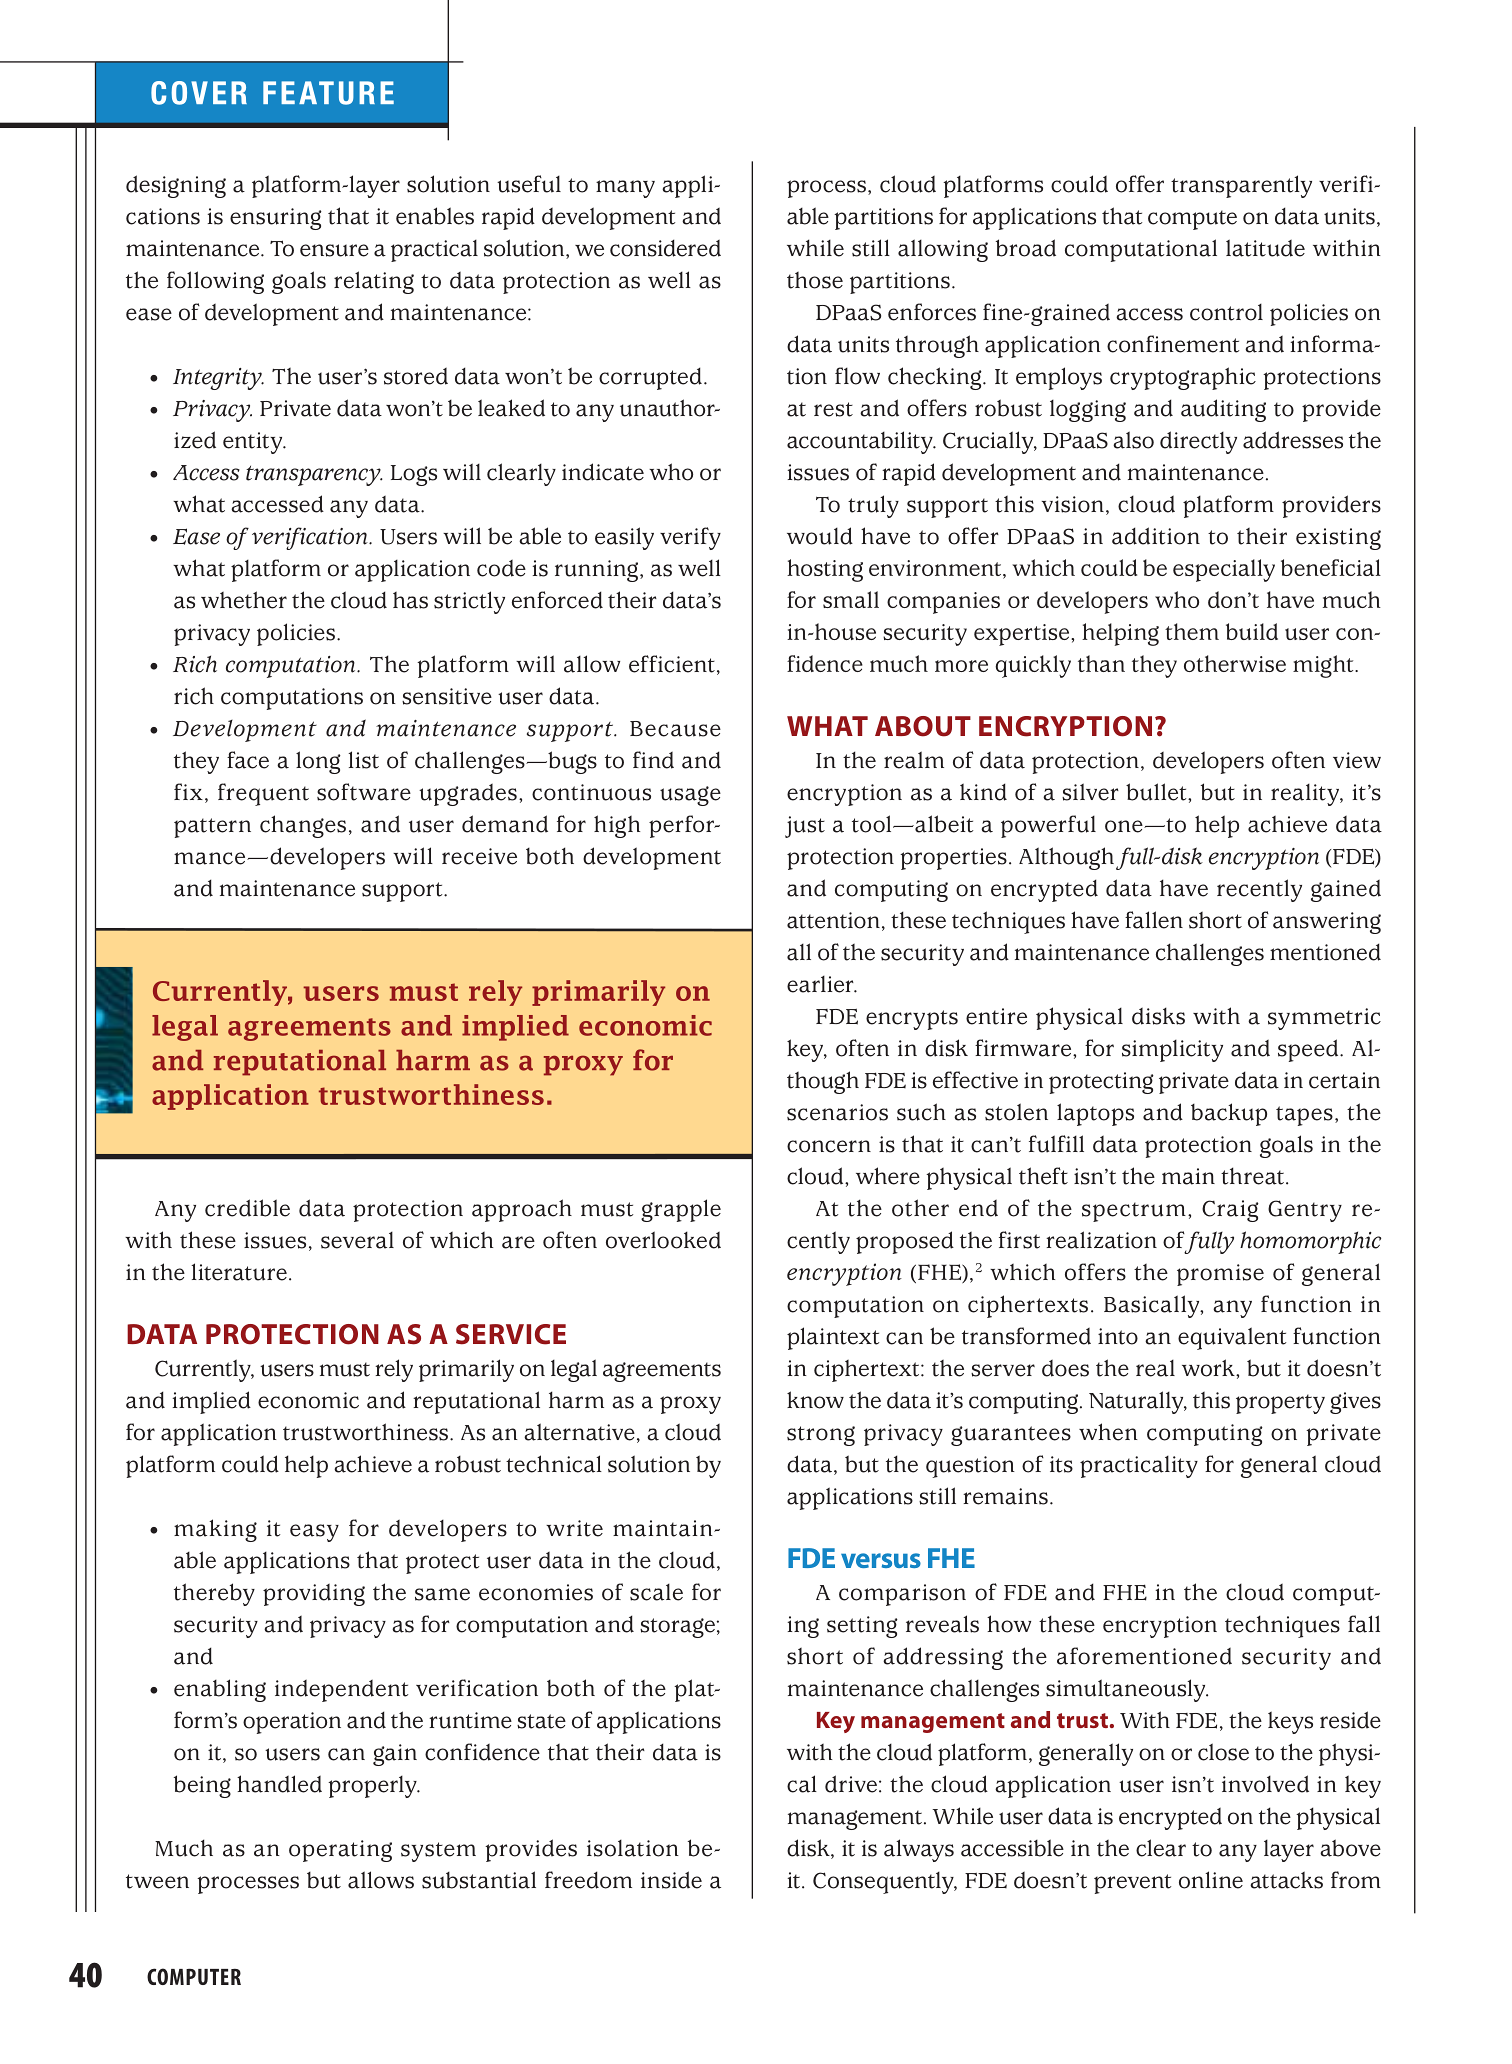 Image resolution: width=1512 pixels, height=2064 pixels. I want to click on operating, so click(340, 1851).
